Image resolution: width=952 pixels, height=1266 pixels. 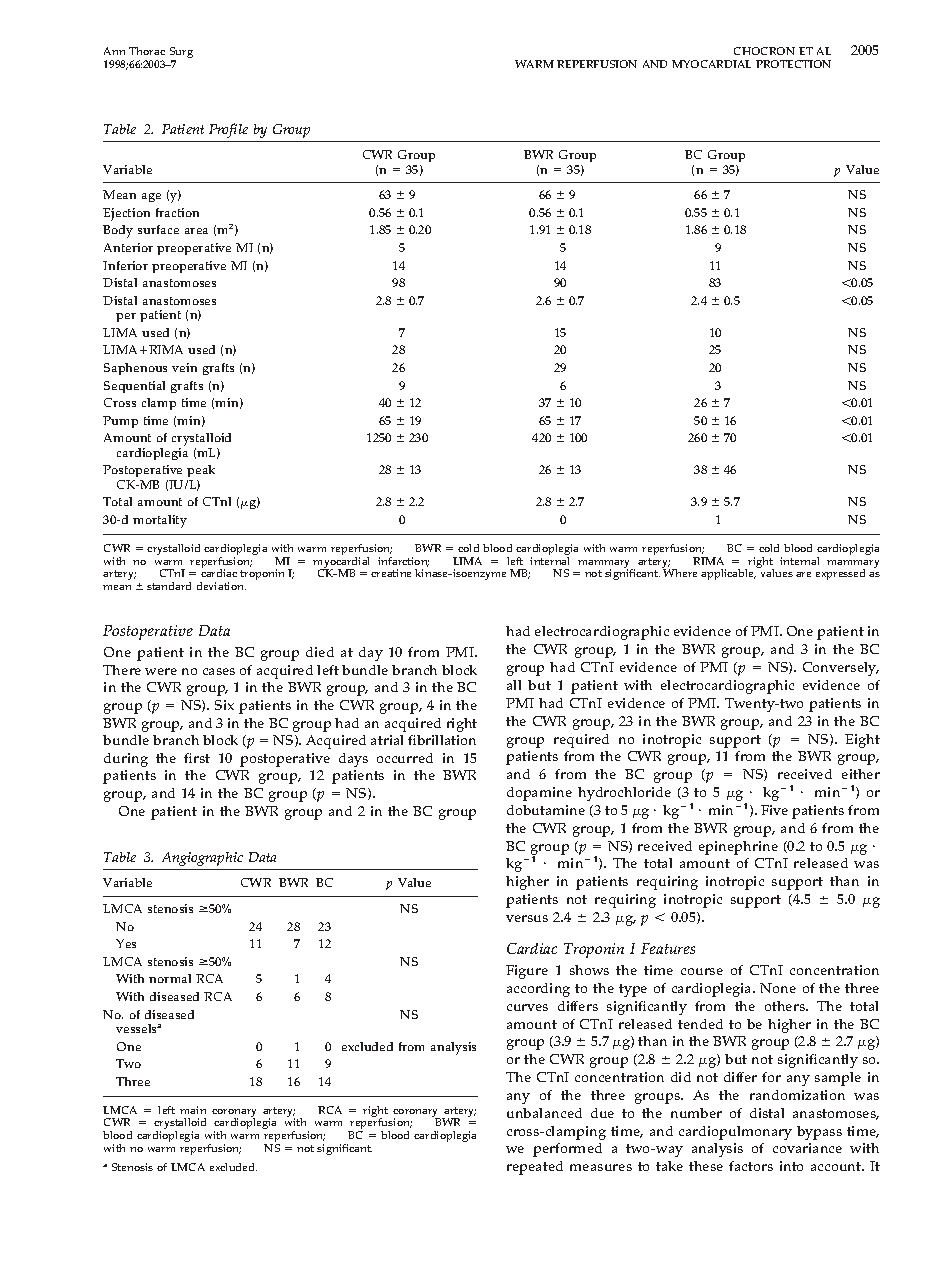 What do you see at coordinates (181, 54) in the document?
I see `Surg` at bounding box center [181, 54].
